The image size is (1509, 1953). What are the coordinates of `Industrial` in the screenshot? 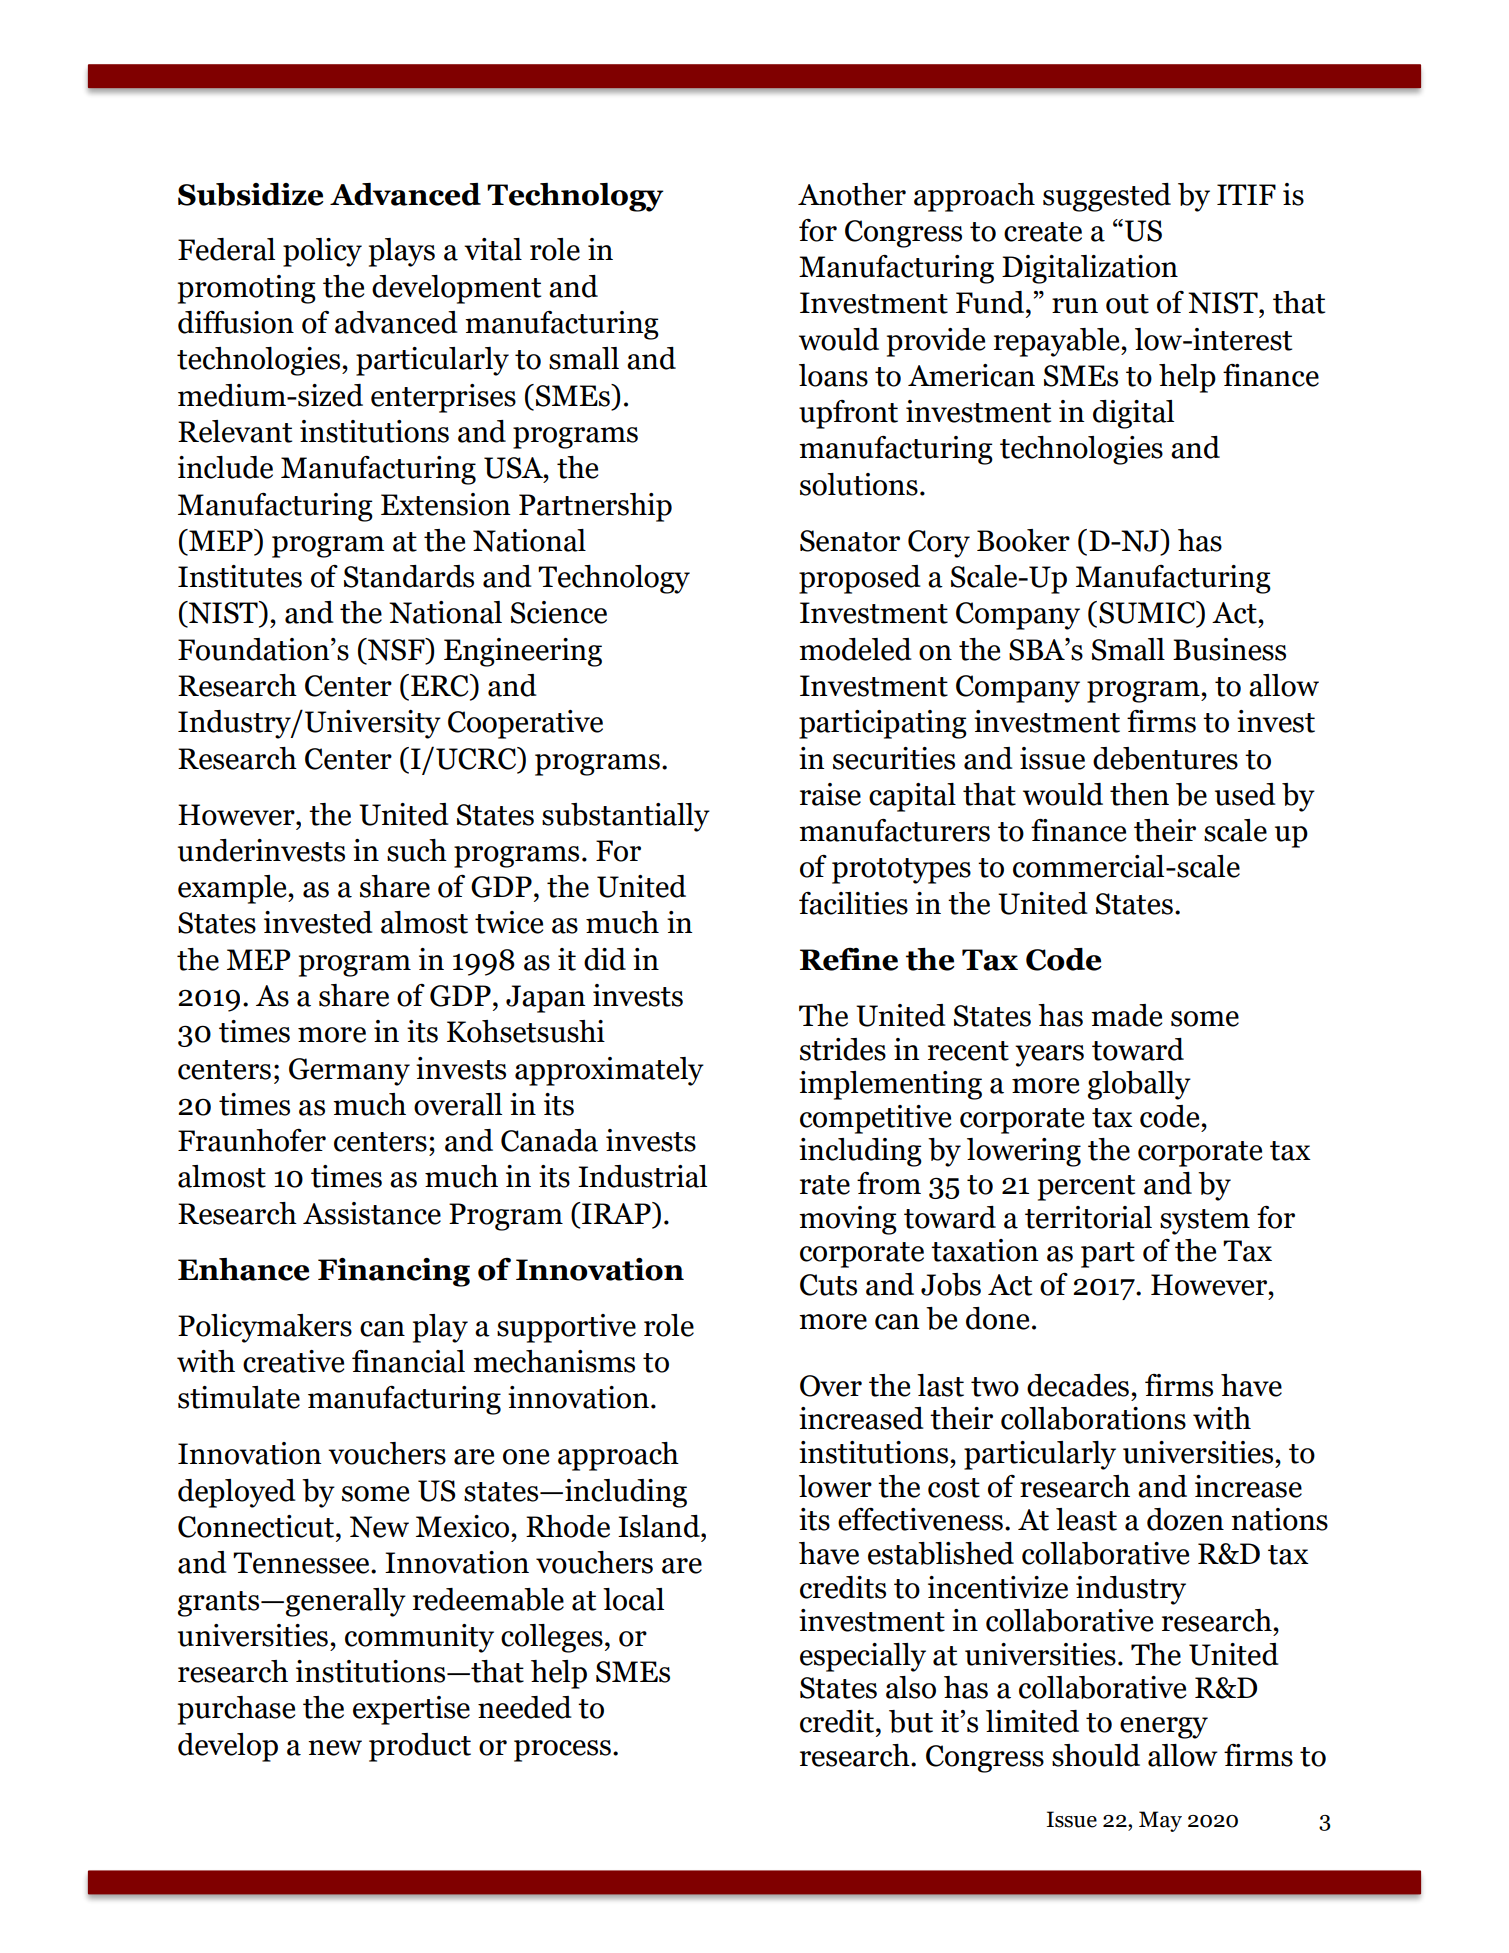 It's located at (642, 1176).
